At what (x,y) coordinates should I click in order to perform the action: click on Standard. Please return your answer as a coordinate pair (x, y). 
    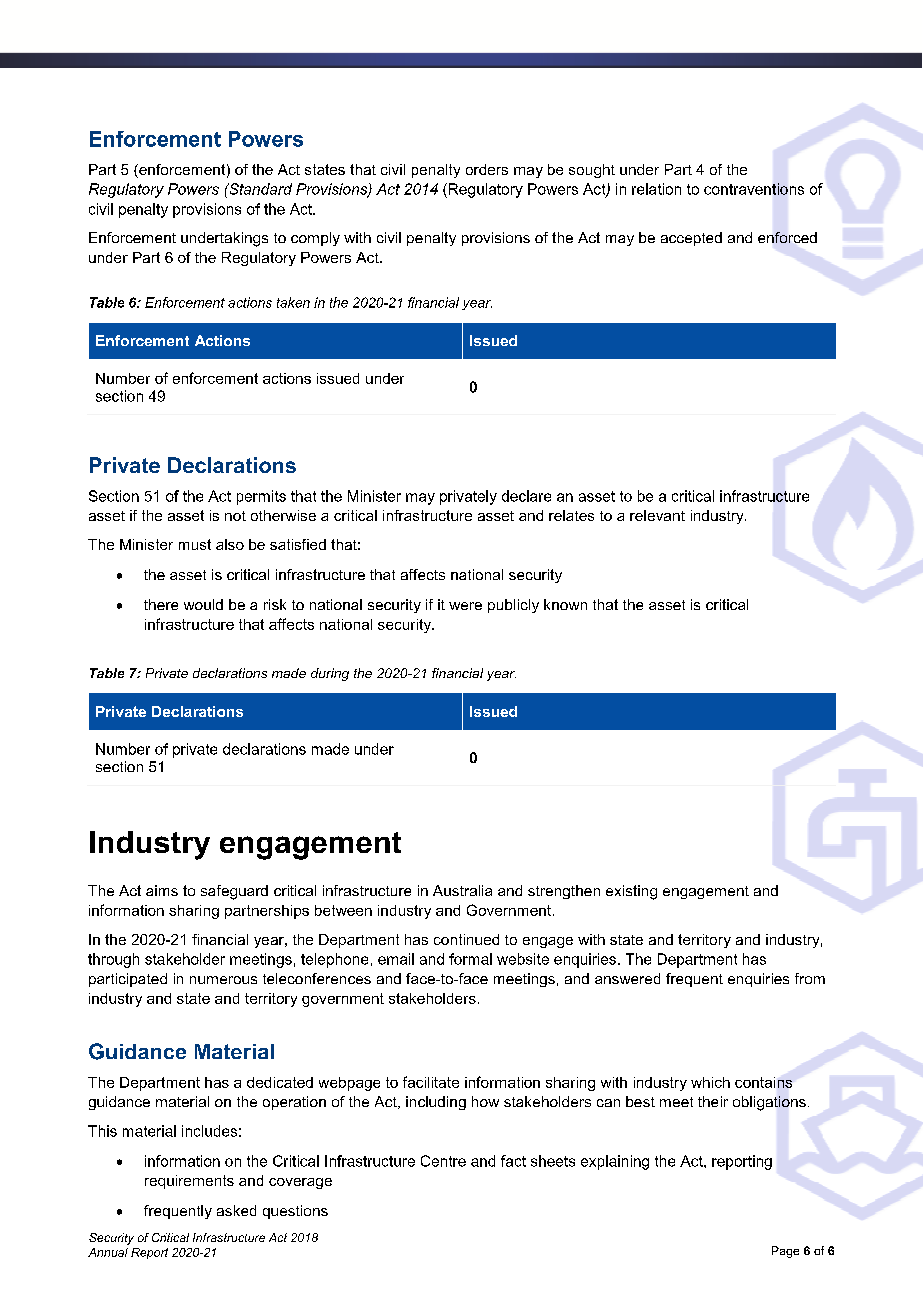
    Looking at the image, I should click on (259, 189).
